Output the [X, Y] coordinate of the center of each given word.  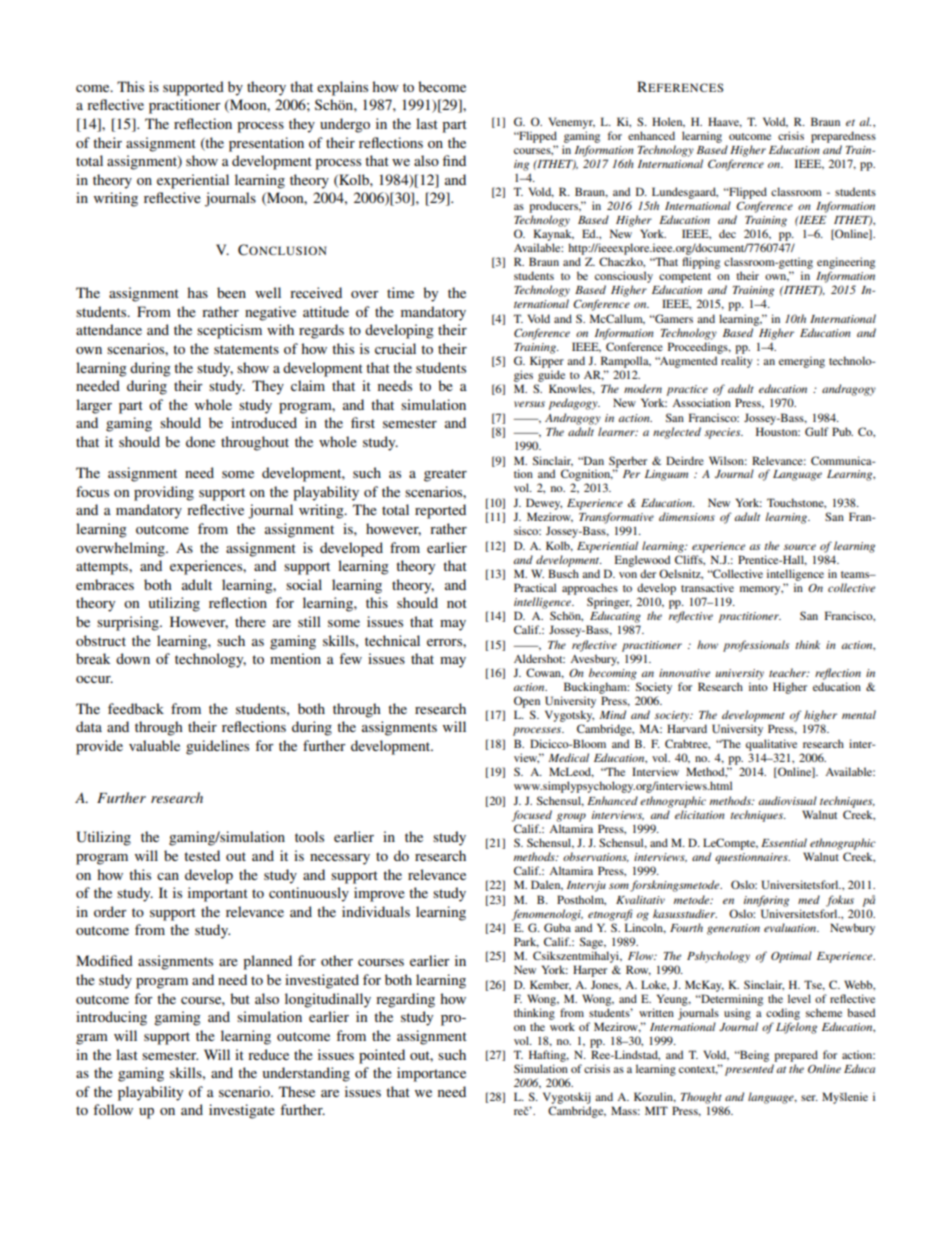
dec [727, 233]
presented [749, 1070]
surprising [129, 623]
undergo [345, 125]
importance [431, 1074]
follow [113, 1109]
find [454, 160]
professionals [756, 646]
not [457, 603]
